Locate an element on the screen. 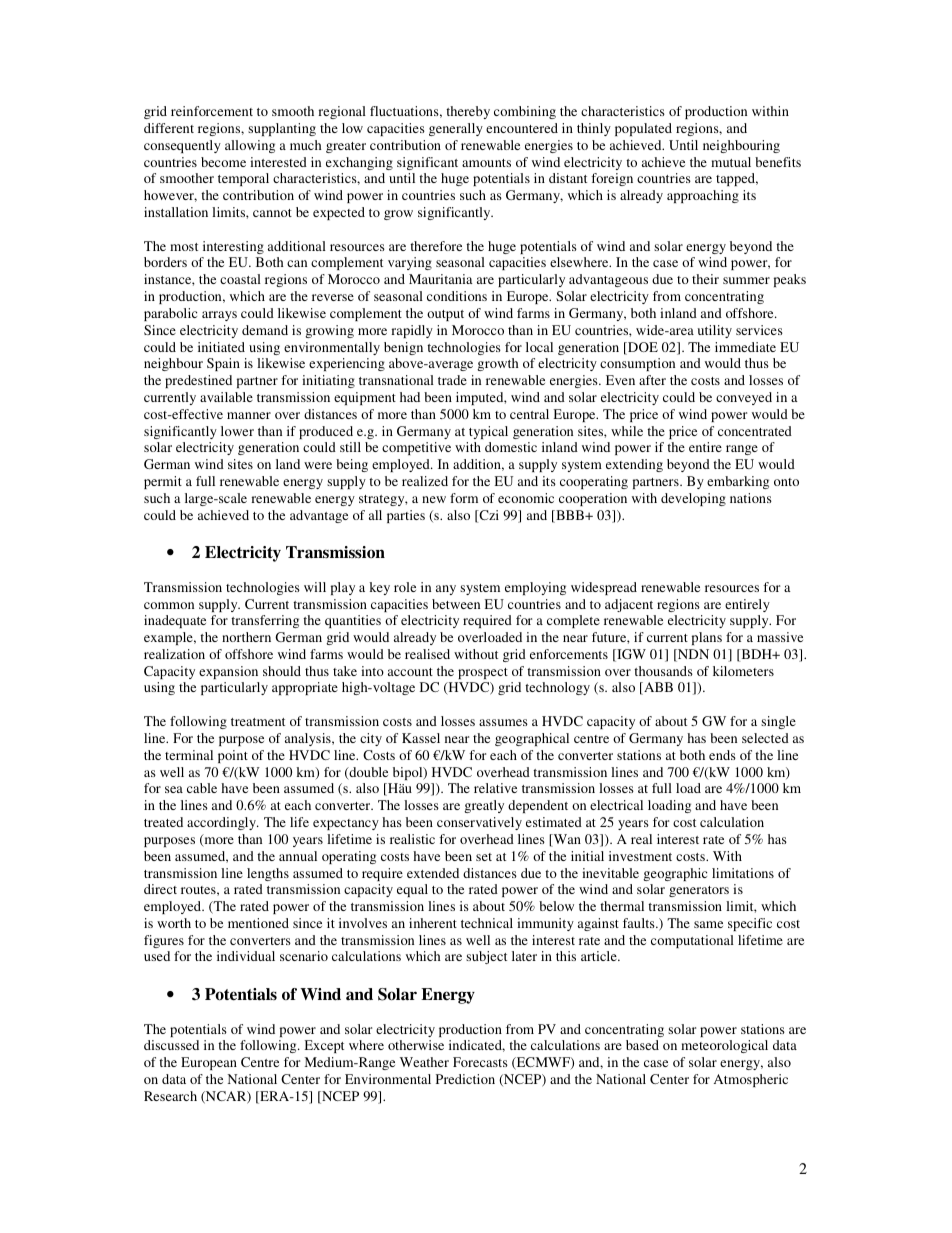 Image resolution: width=952 pixels, height=1233 pixels. plans is located at coordinates (707, 638).
